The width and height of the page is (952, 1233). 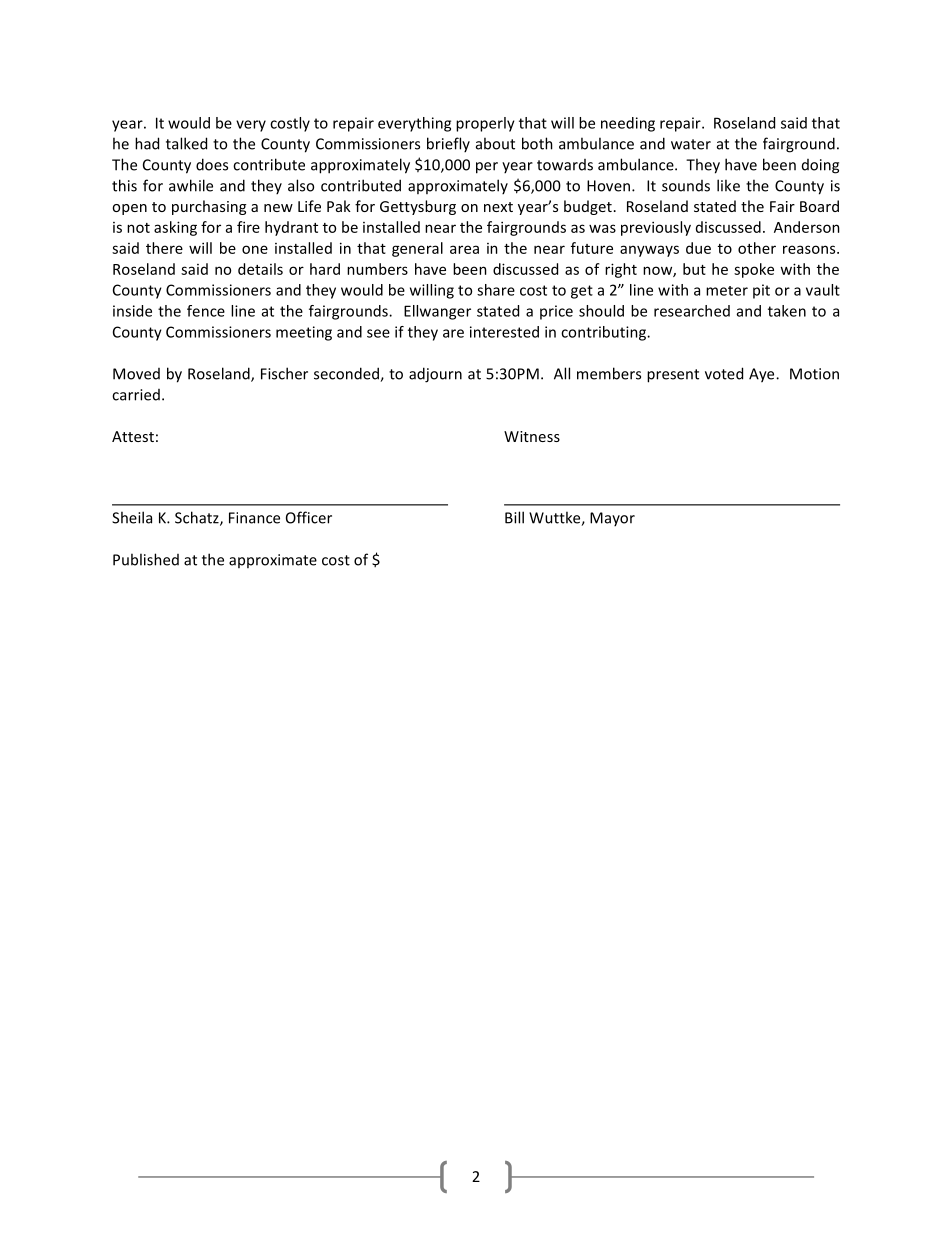 What do you see at coordinates (724, 373) in the page?
I see `voted` at bounding box center [724, 373].
